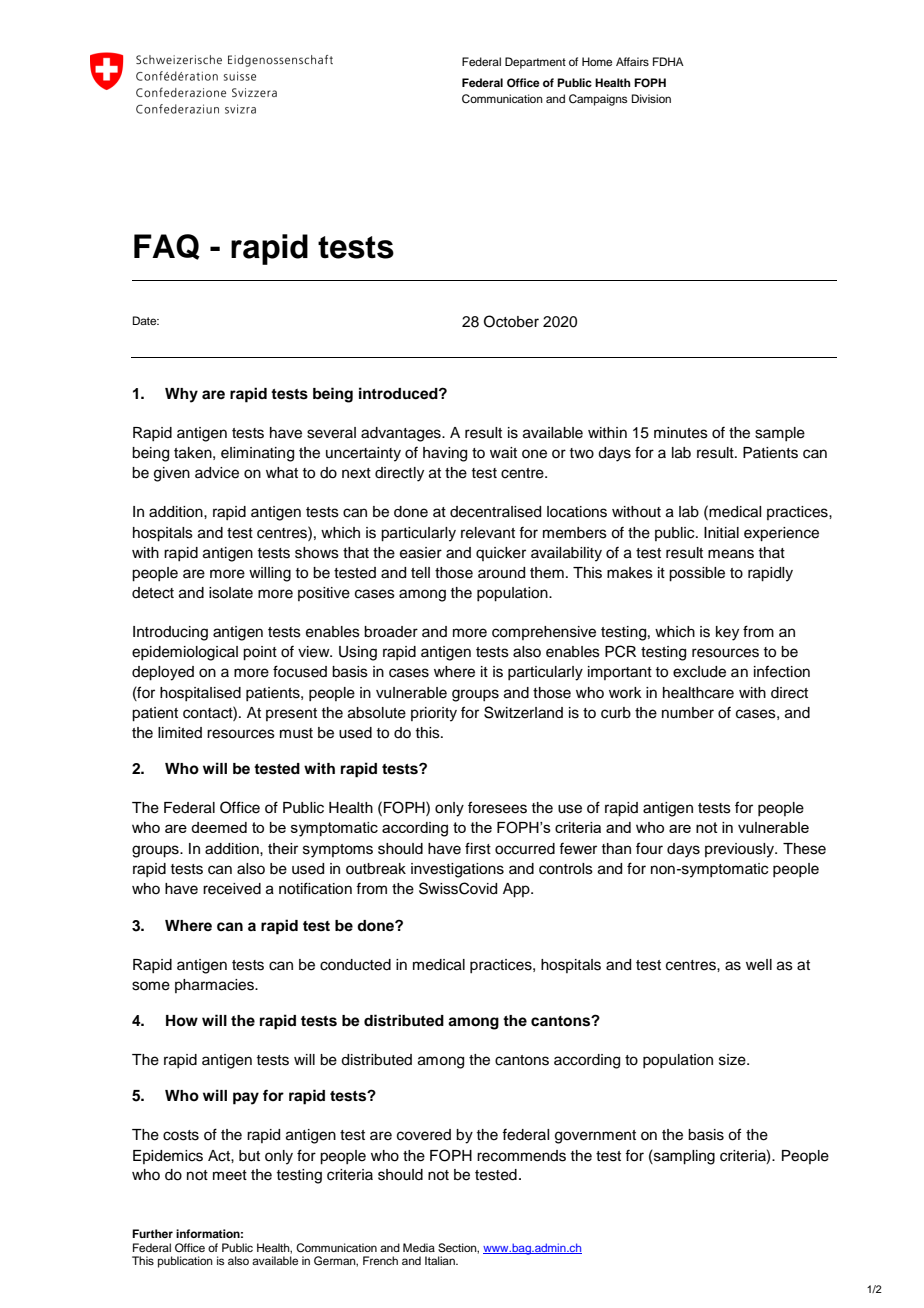  What do you see at coordinates (699, 672) in the document?
I see `exclude` at bounding box center [699, 672].
